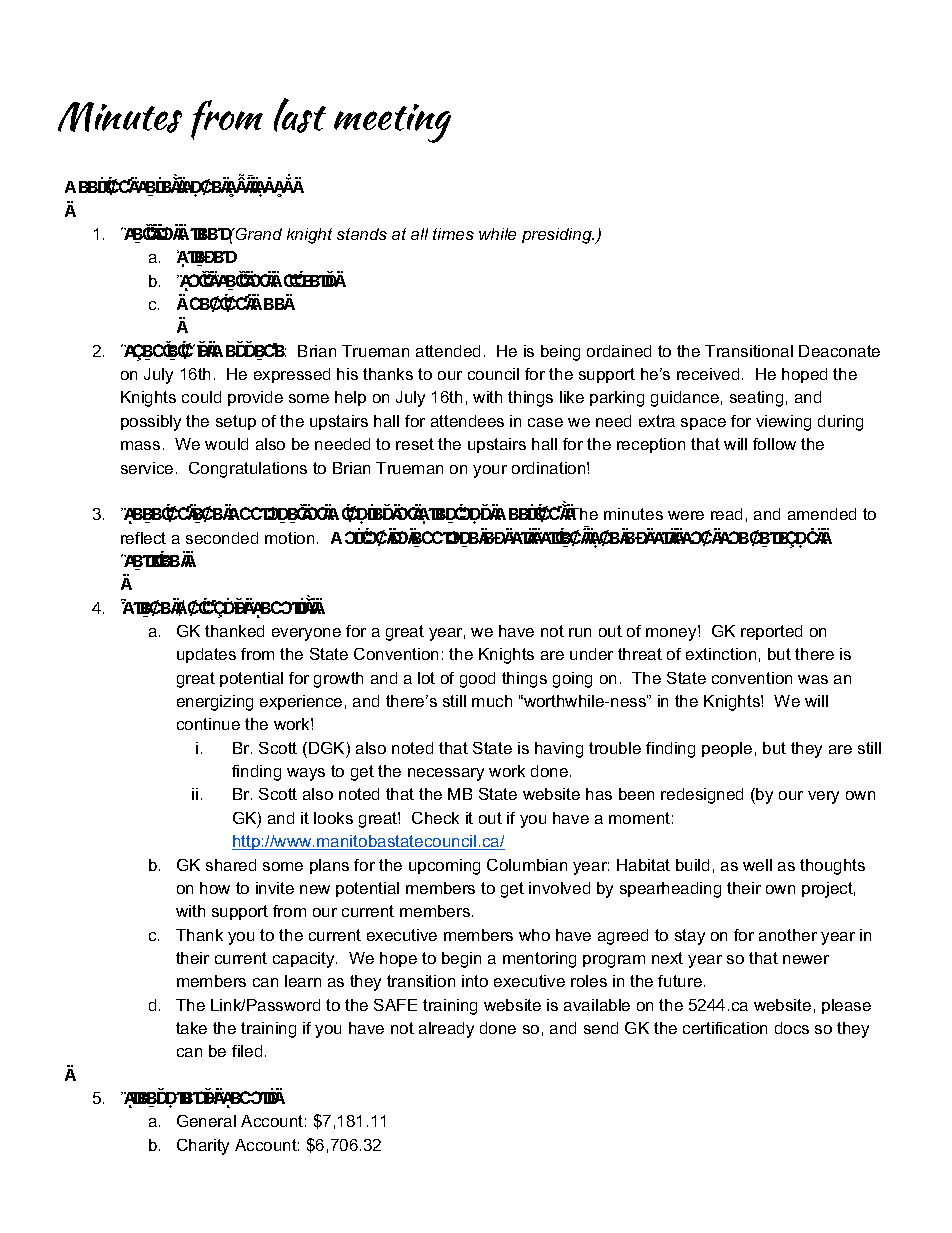  Describe the element at coordinates (774, 444) in the screenshot. I see `follow` at that location.
